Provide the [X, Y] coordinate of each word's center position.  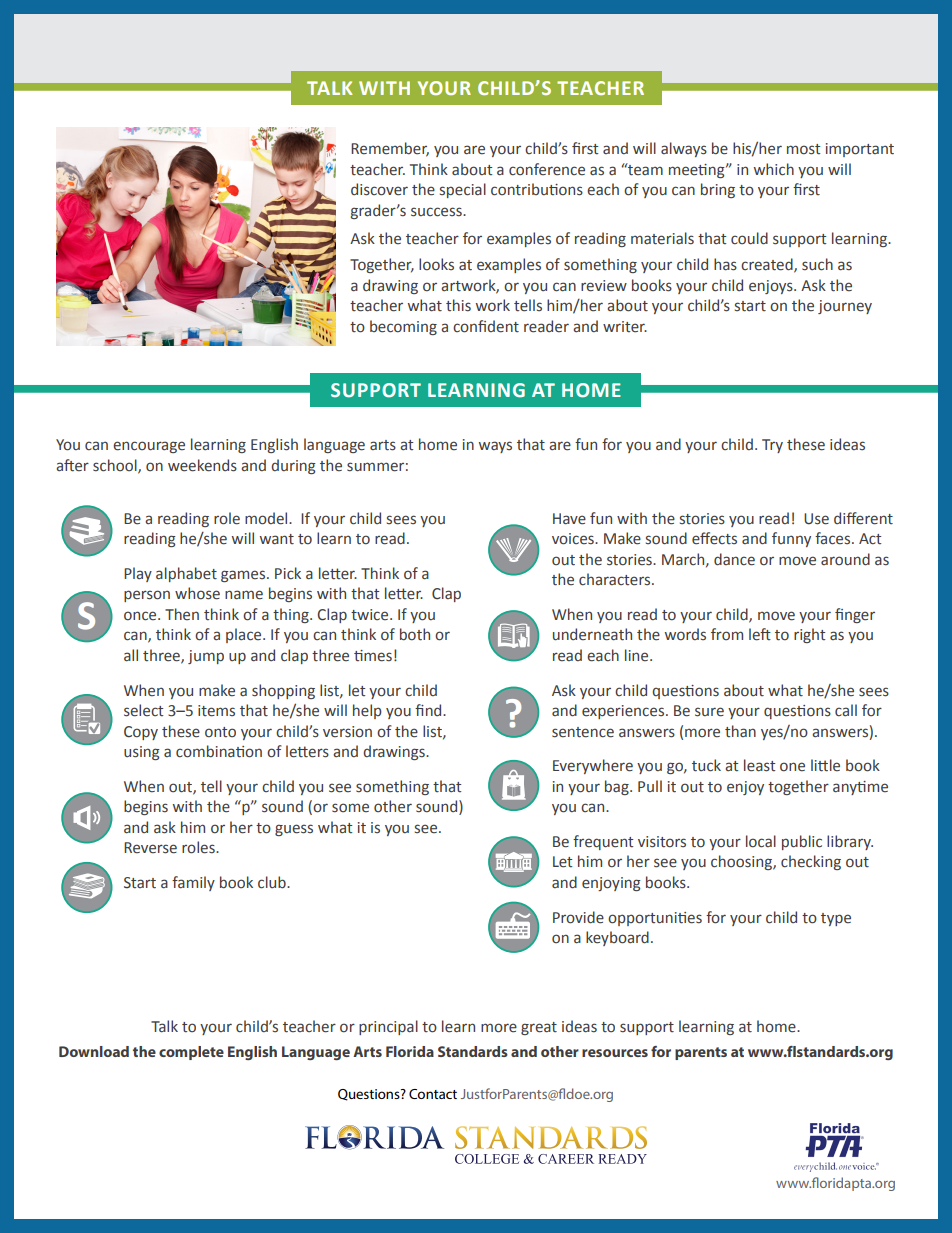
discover [379, 189]
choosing [742, 862]
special [463, 190]
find [429, 710]
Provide [578, 917]
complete [191, 1053]
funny [791, 539]
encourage [149, 447]
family [193, 883]
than [740, 731]
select [143, 710]
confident [486, 326]
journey [845, 307]
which [774, 169]
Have [569, 519]
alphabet [186, 574]
